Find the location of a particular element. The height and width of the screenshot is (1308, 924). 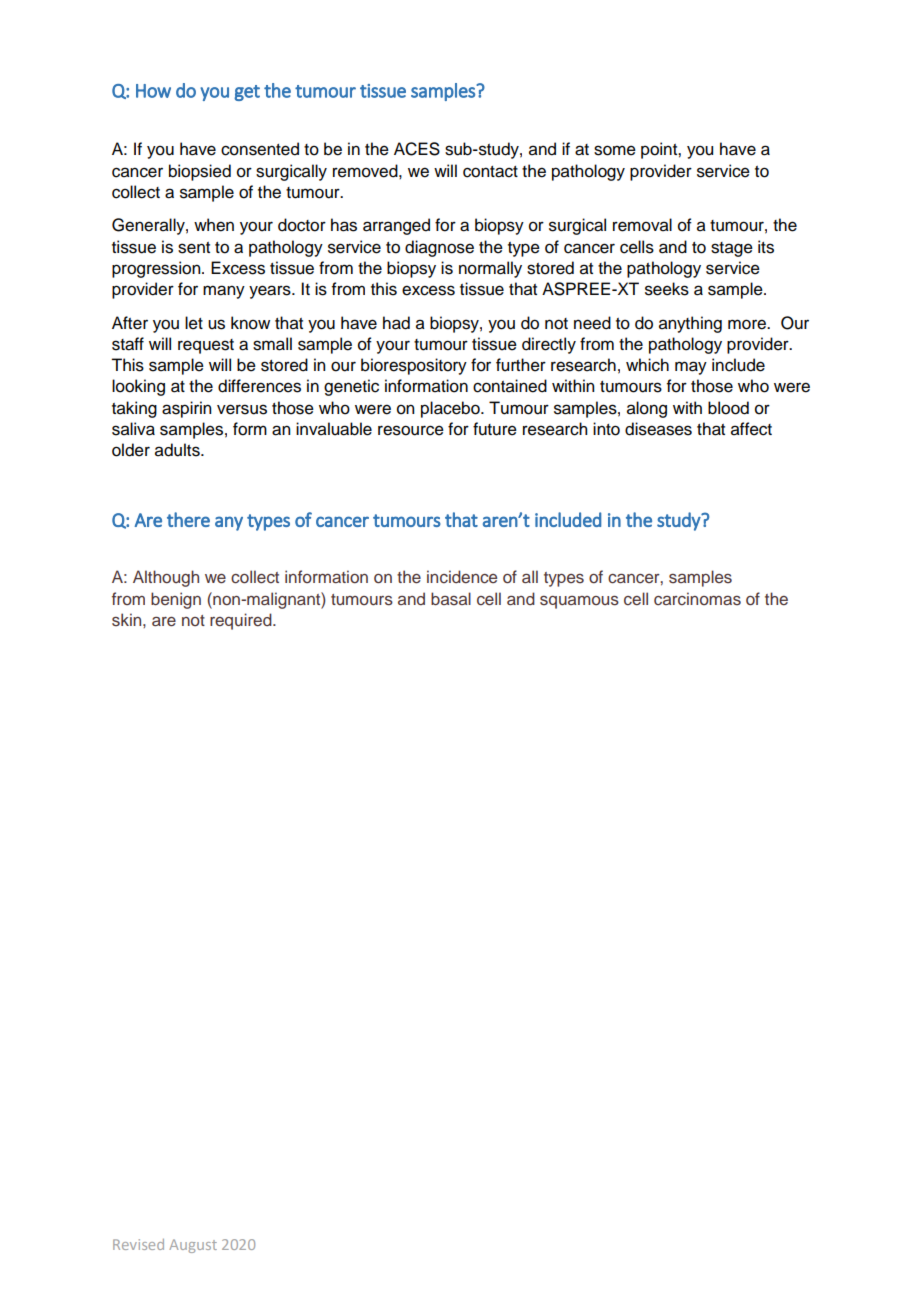

required is located at coordinates (242, 621).
